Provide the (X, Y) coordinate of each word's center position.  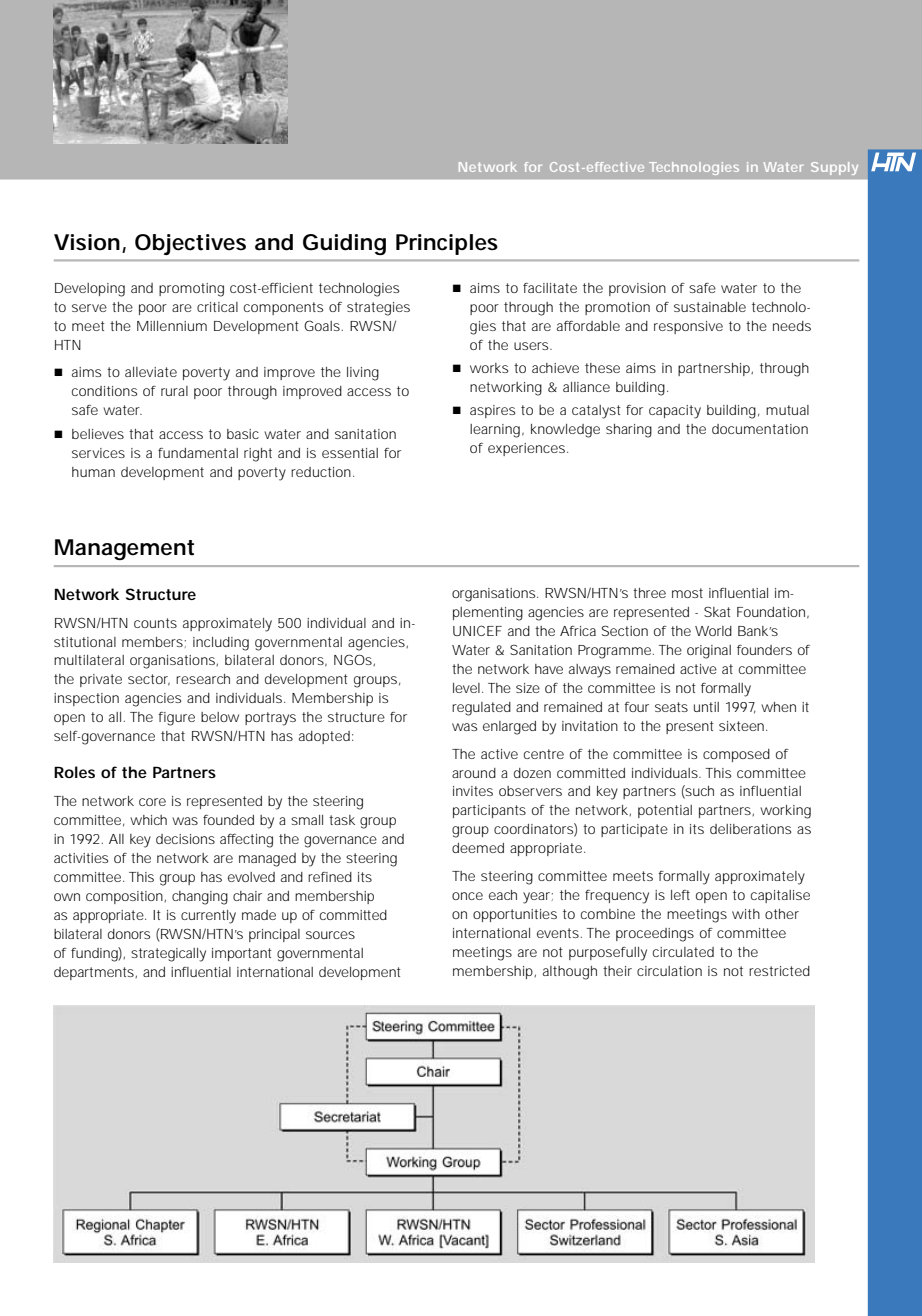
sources (330, 935)
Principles (447, 244)
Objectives (190, 244)
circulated (683, 952)
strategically (168, 955)
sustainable (710, 307)
